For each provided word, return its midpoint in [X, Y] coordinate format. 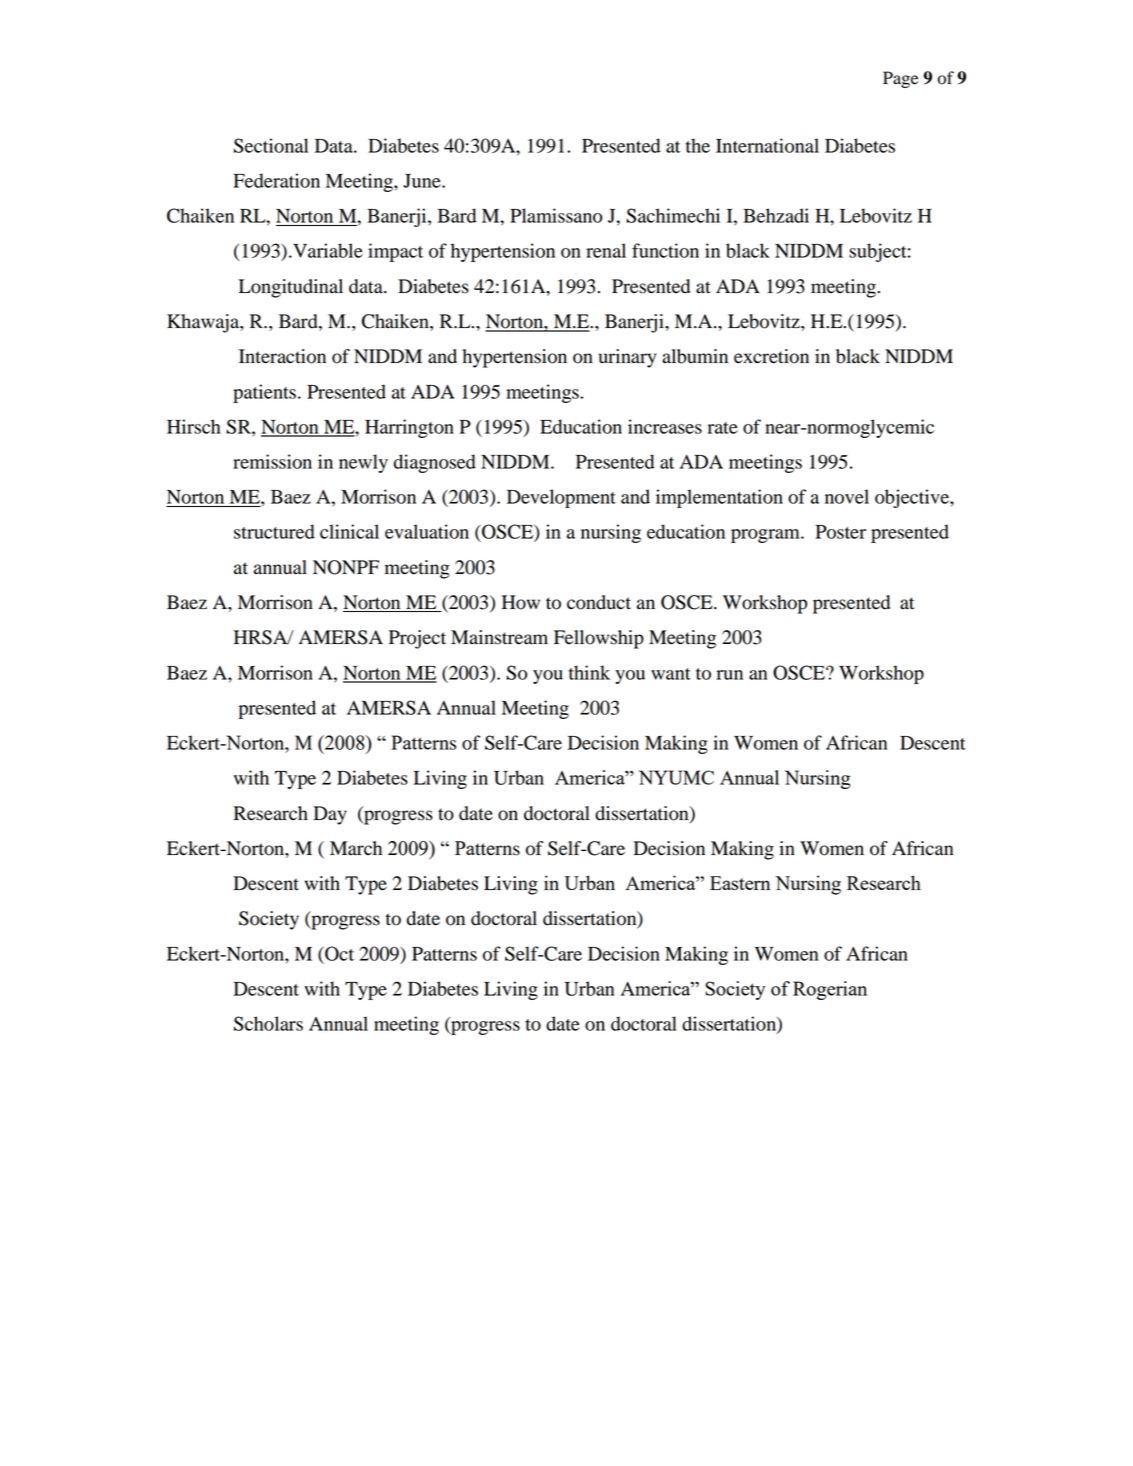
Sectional [271, 145]
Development [561, 498]
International [767, 145]
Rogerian [830, 990]
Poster [840, 532]
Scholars [268, 1023]
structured [274, 531]
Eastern [740, 883]
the [698, 145]
